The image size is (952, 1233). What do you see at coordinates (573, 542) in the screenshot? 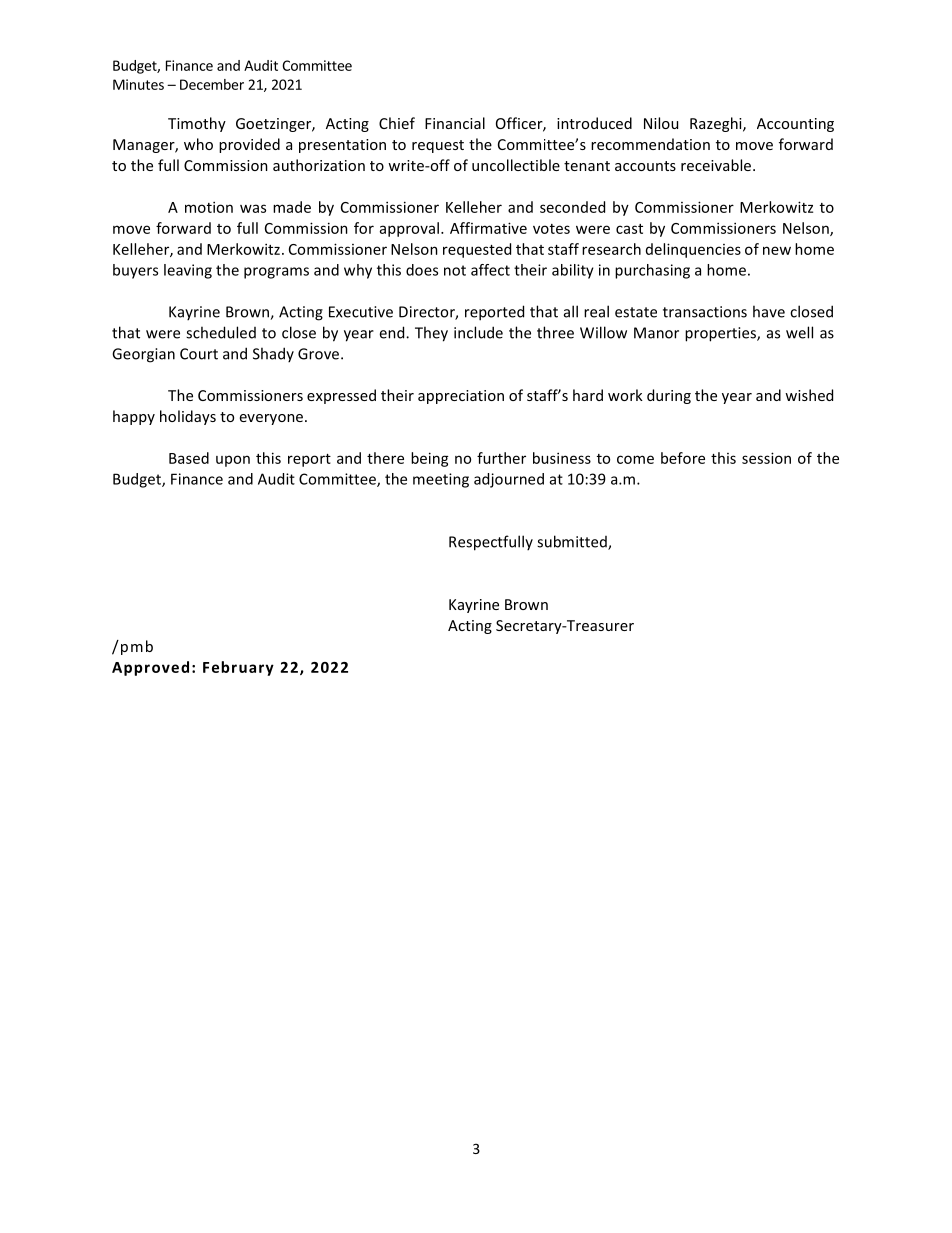
I see `submitted` at bounding box center [573, 542].
